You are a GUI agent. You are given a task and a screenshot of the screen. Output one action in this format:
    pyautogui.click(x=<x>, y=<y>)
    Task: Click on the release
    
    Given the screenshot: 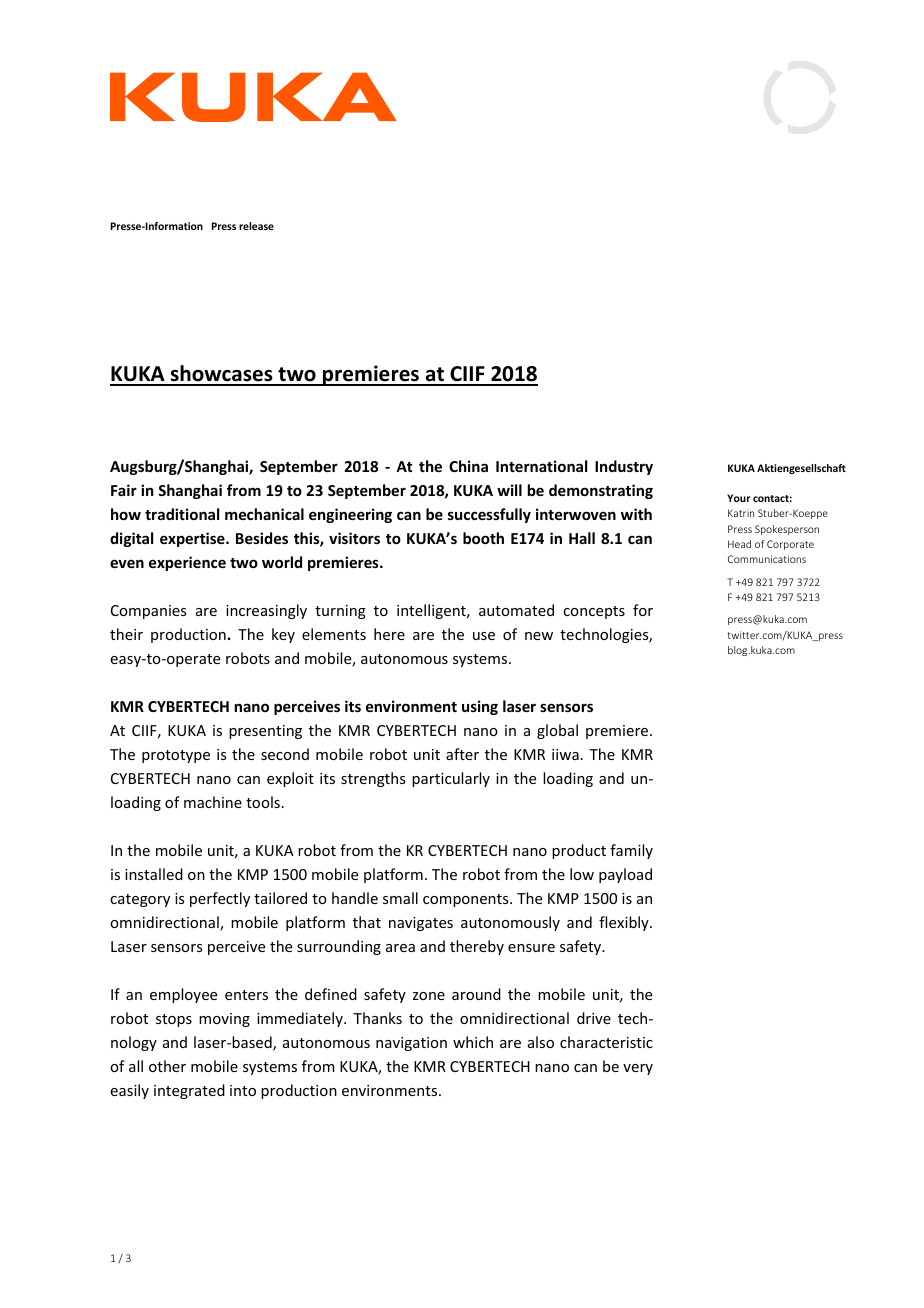 What is the action you would take?
    pyautogui.click(x=256, y=226)
